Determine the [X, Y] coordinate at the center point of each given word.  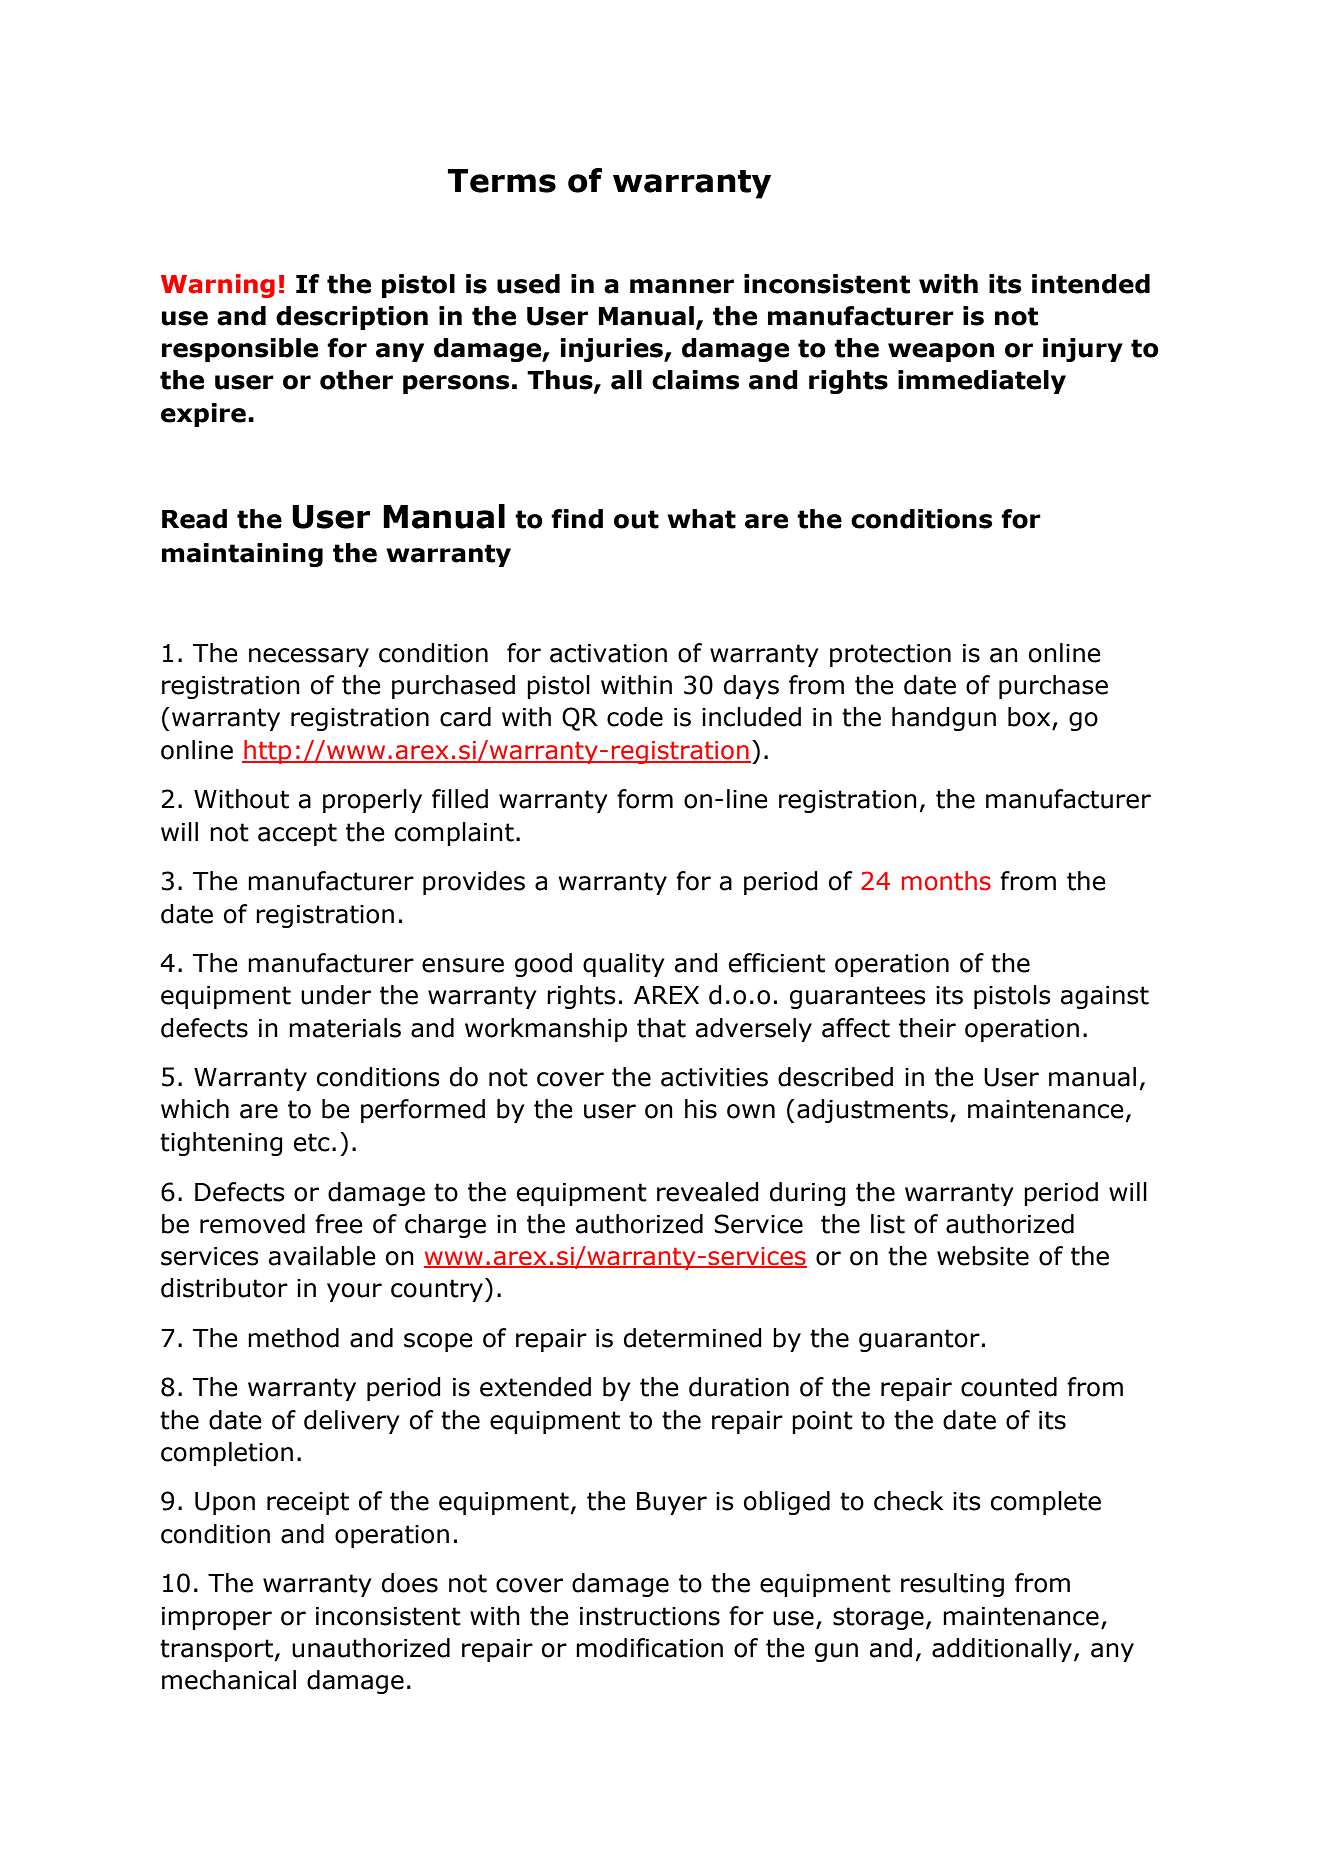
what [701, 519]
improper [217, 1618]
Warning [218, 286]
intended [1091, 284]
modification [649, 1648]
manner [682, 286]
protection [890, 655]
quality [624, 965]
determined [693, 1338]
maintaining [242, 555]
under [336, 995]
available [322, 1256]
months [946, 881]
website [983, 1256]
